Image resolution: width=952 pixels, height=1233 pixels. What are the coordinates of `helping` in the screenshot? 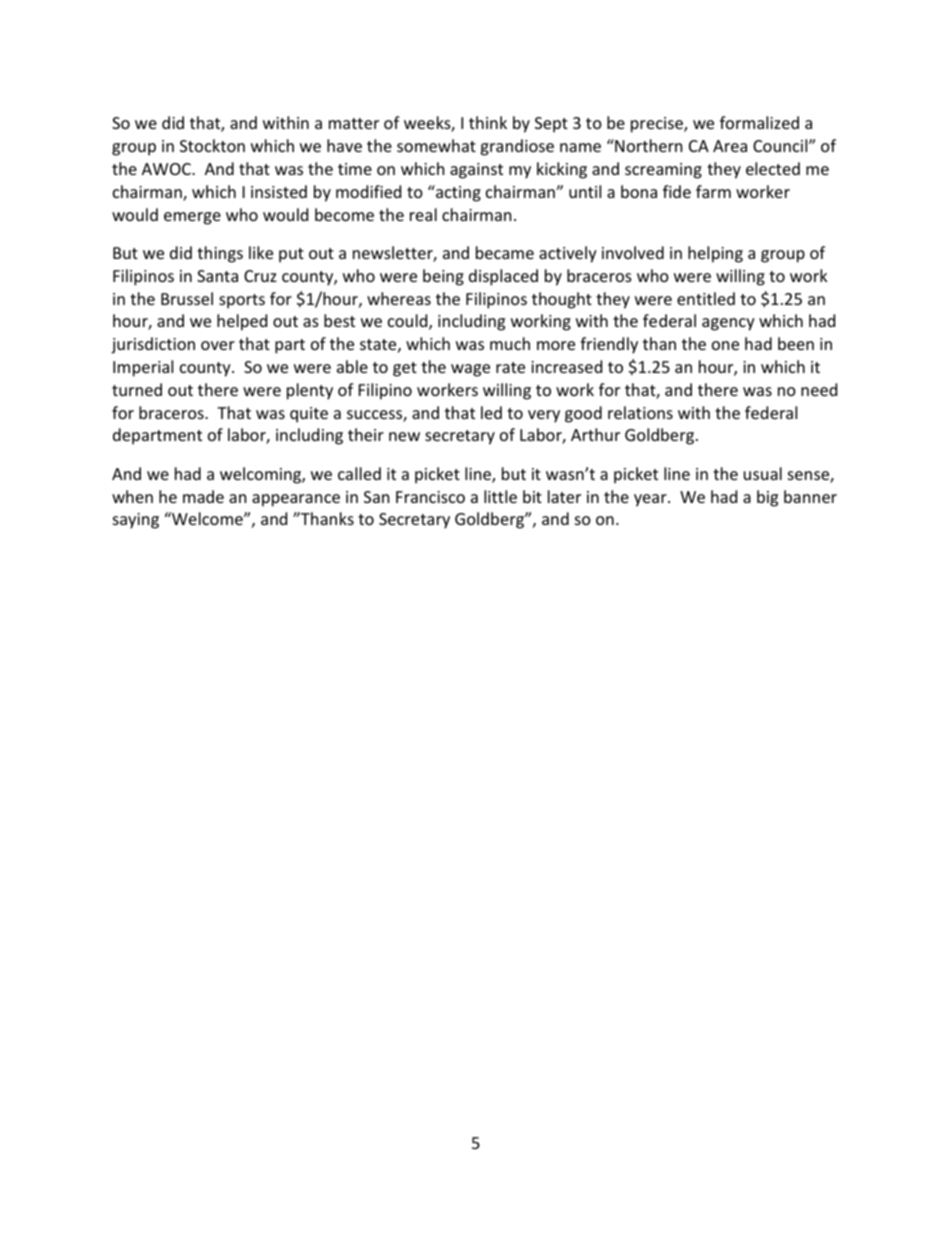 It's located at (715, 254).
